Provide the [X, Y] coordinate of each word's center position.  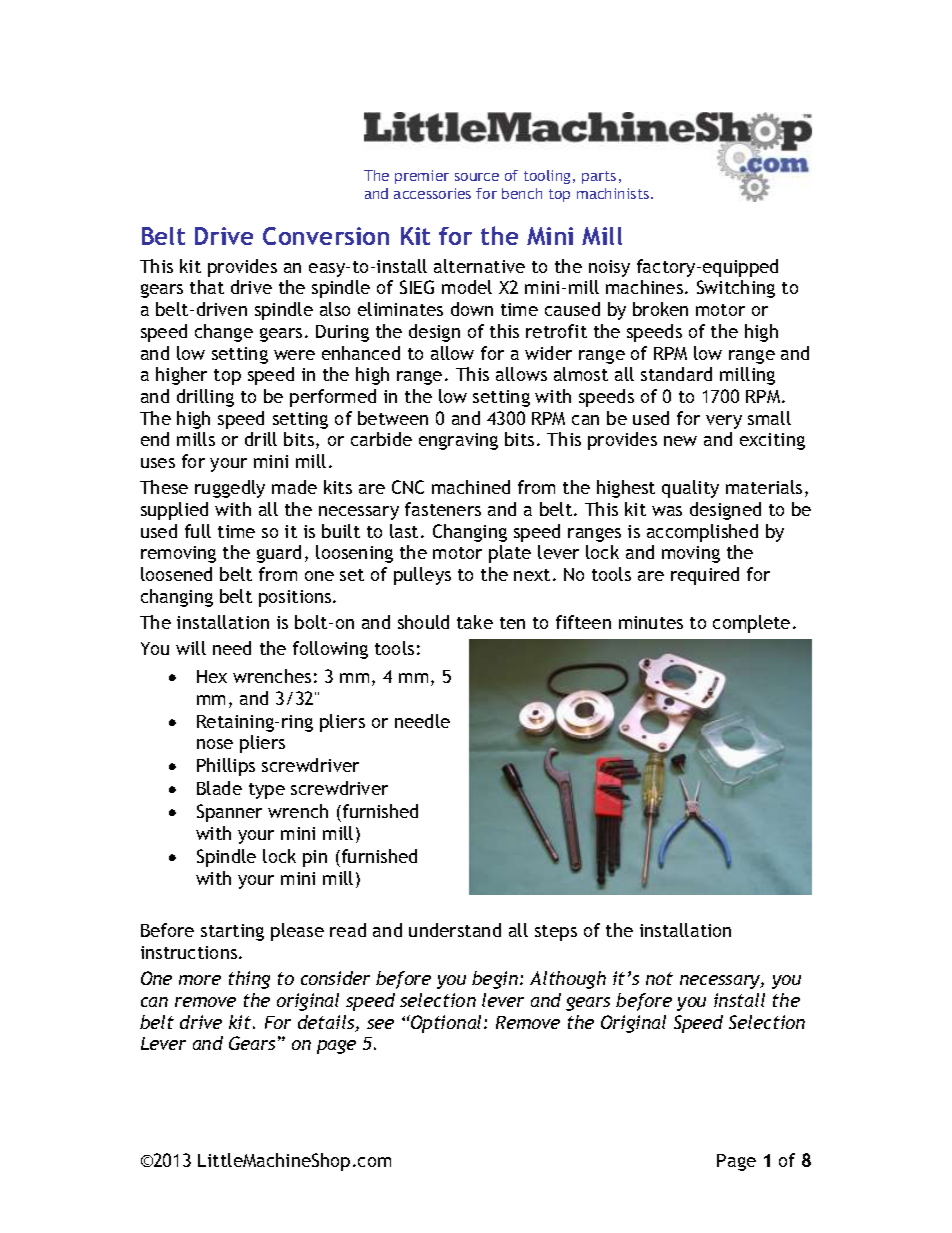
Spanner [229, 813]
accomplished [702, 533]
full [198, 531]
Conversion [326, 236]
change [224, 333]
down [472, 309]
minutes [651, 622]
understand [455, 930]
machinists [613, 193]
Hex [212, 676]
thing [249, 980]
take [475, 622]
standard [676, 374]
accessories [432, 193]
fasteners [443, 509]
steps [556, 933]
